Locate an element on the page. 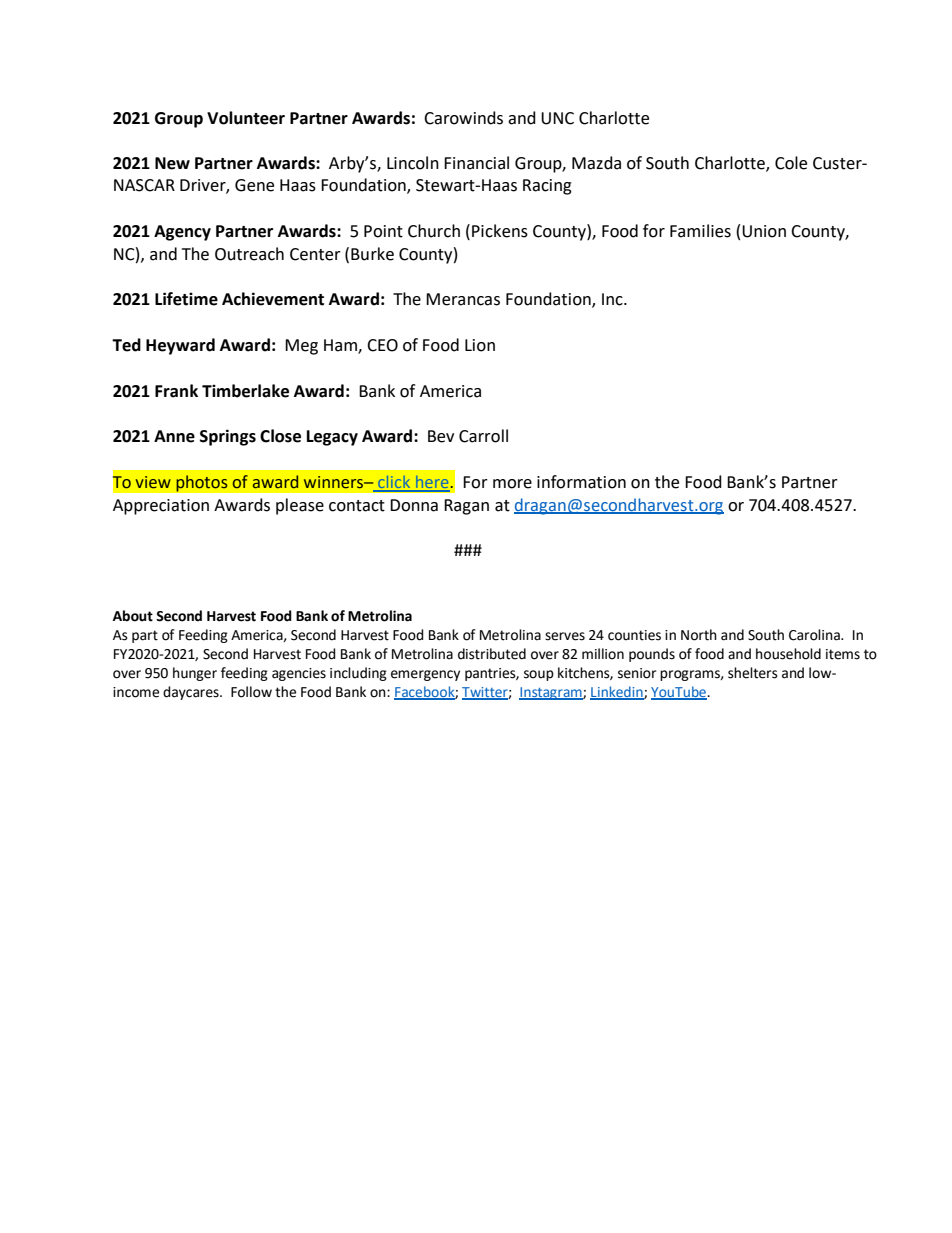 Image resolution: width=952 pixels, height=1233 pixels. Appreciation is located at coordinates (161, 507).
